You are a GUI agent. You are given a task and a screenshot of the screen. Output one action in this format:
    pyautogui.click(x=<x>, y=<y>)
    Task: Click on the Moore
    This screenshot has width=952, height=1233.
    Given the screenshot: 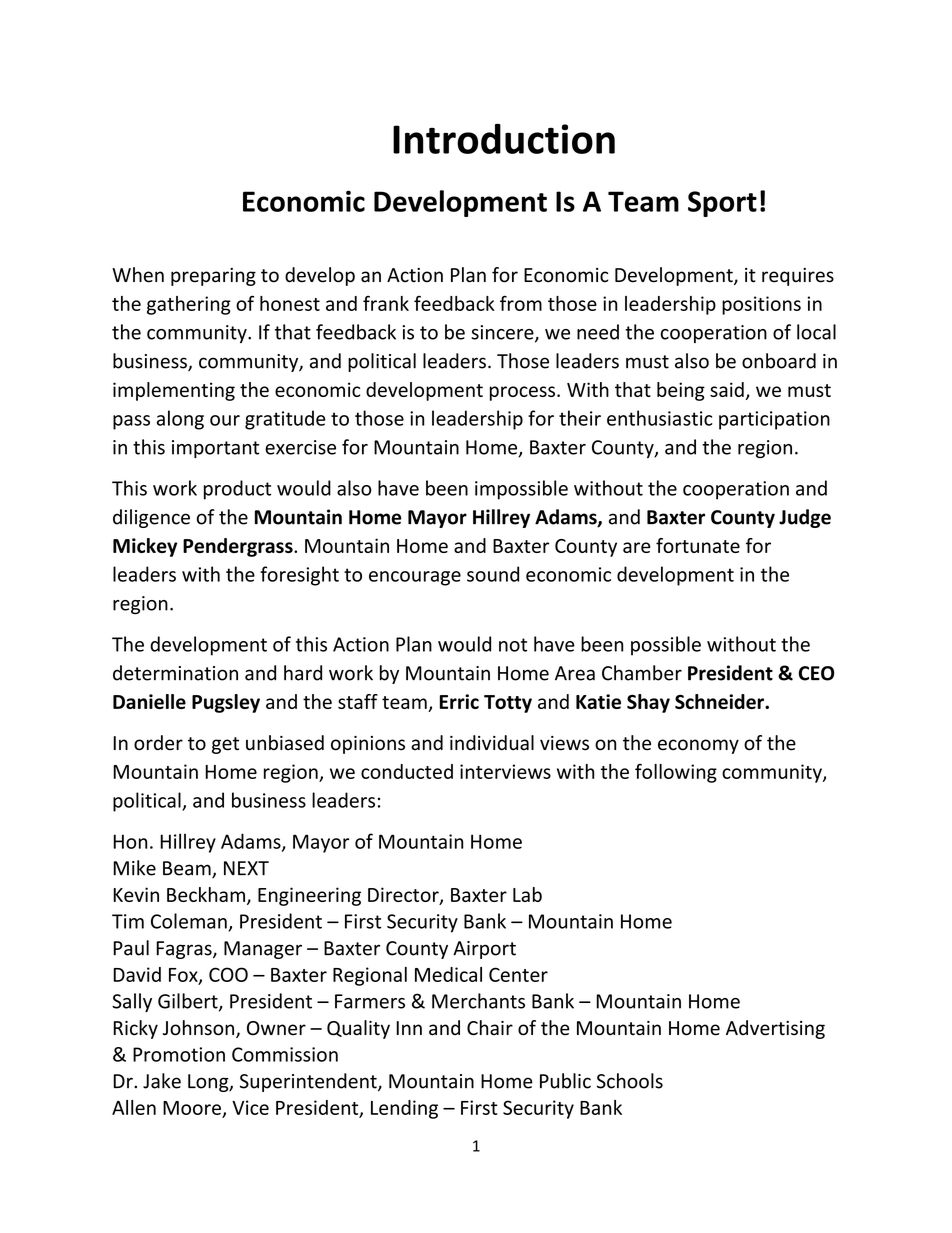 What is the action you would take?
    pyautogui.click(x=192, y=1108)
